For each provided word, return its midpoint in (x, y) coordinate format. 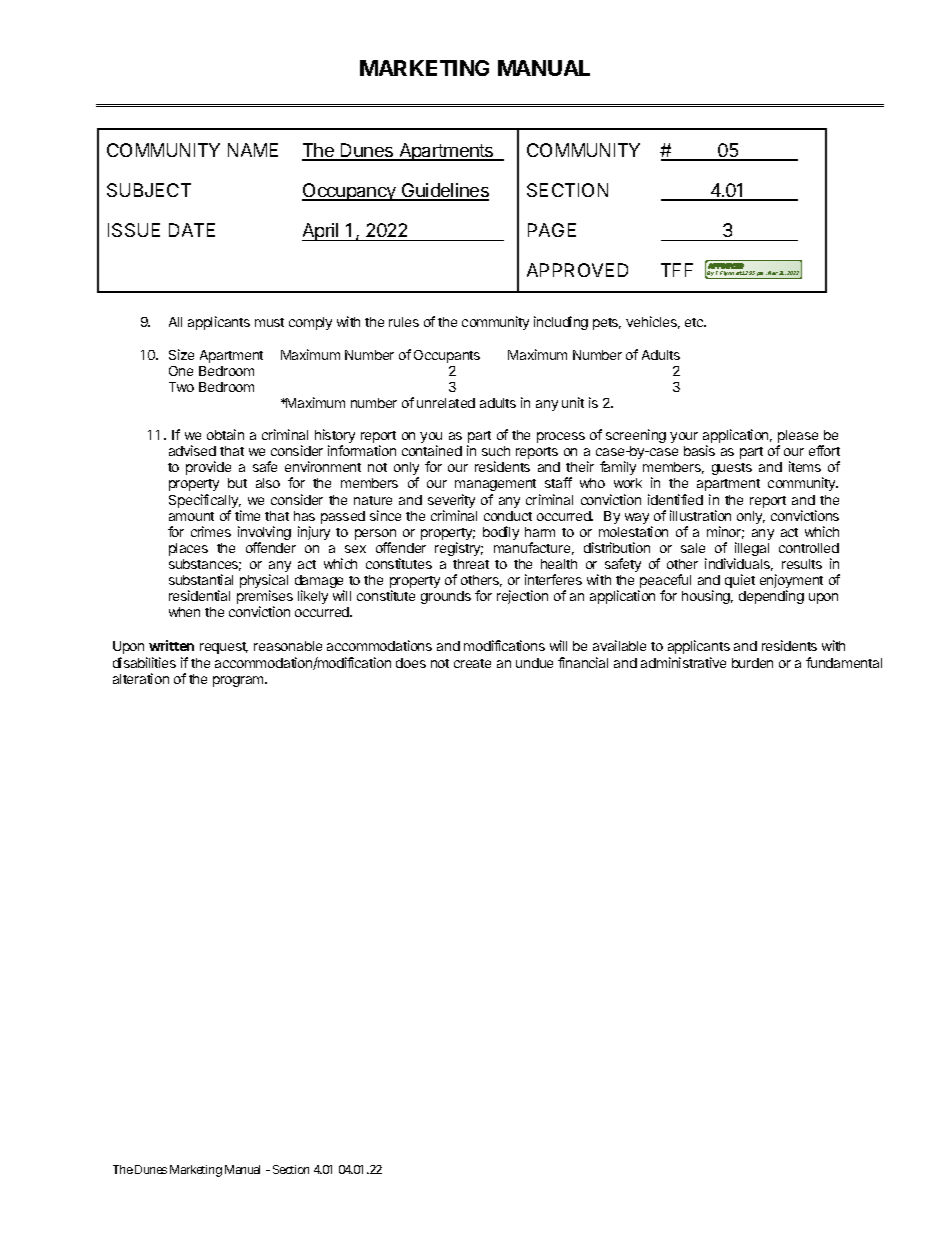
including (561, 323)
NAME (253, 150)
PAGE (552, 230)
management (495, 487)
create (472, 663)
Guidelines (444, 191)
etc (695, 322)
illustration (700, 515)
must (269, 322)
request (224, 648)
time (247, 515)
